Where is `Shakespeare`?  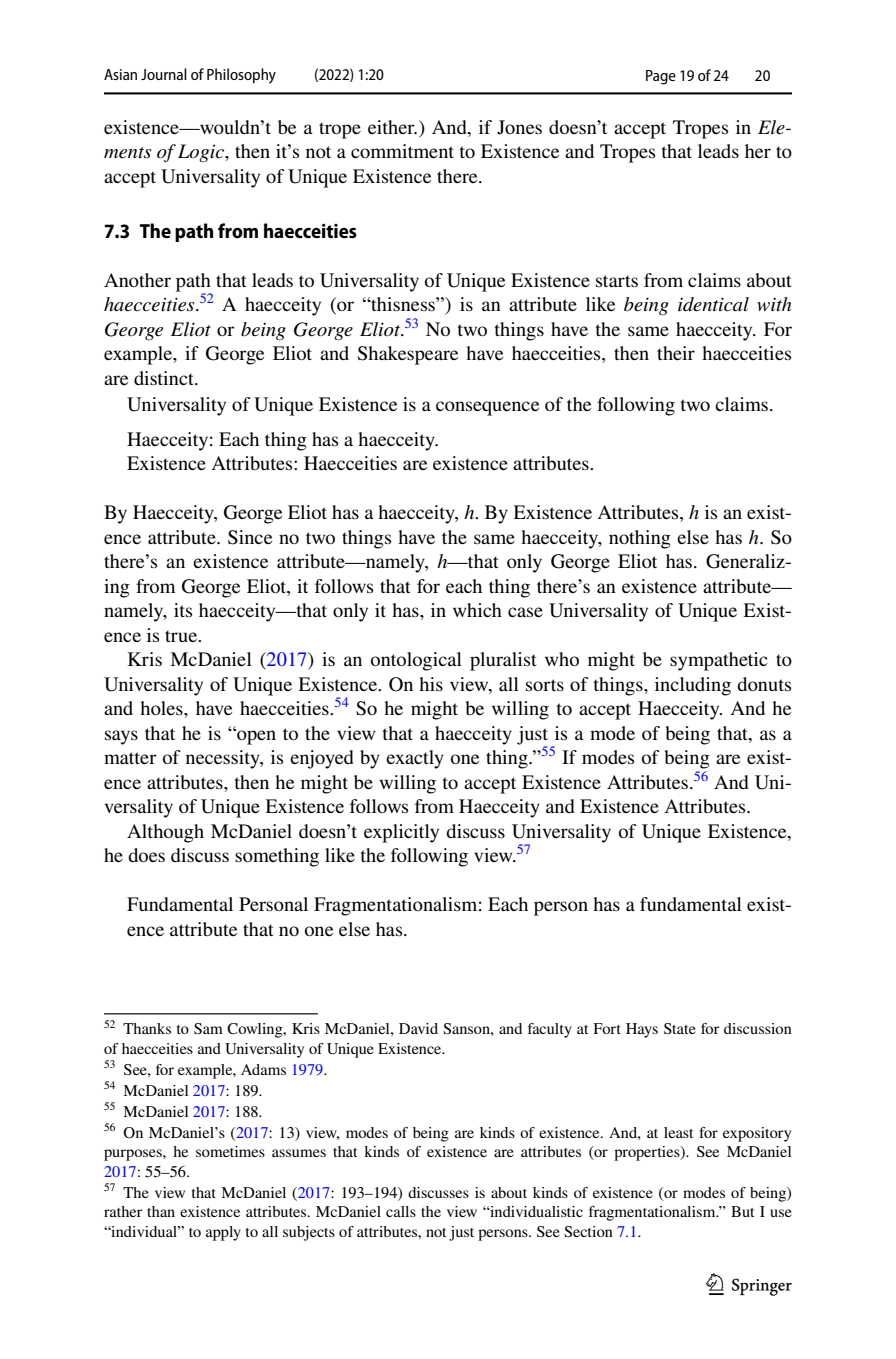
Shakespeare is located at coordinates (408, 355).
